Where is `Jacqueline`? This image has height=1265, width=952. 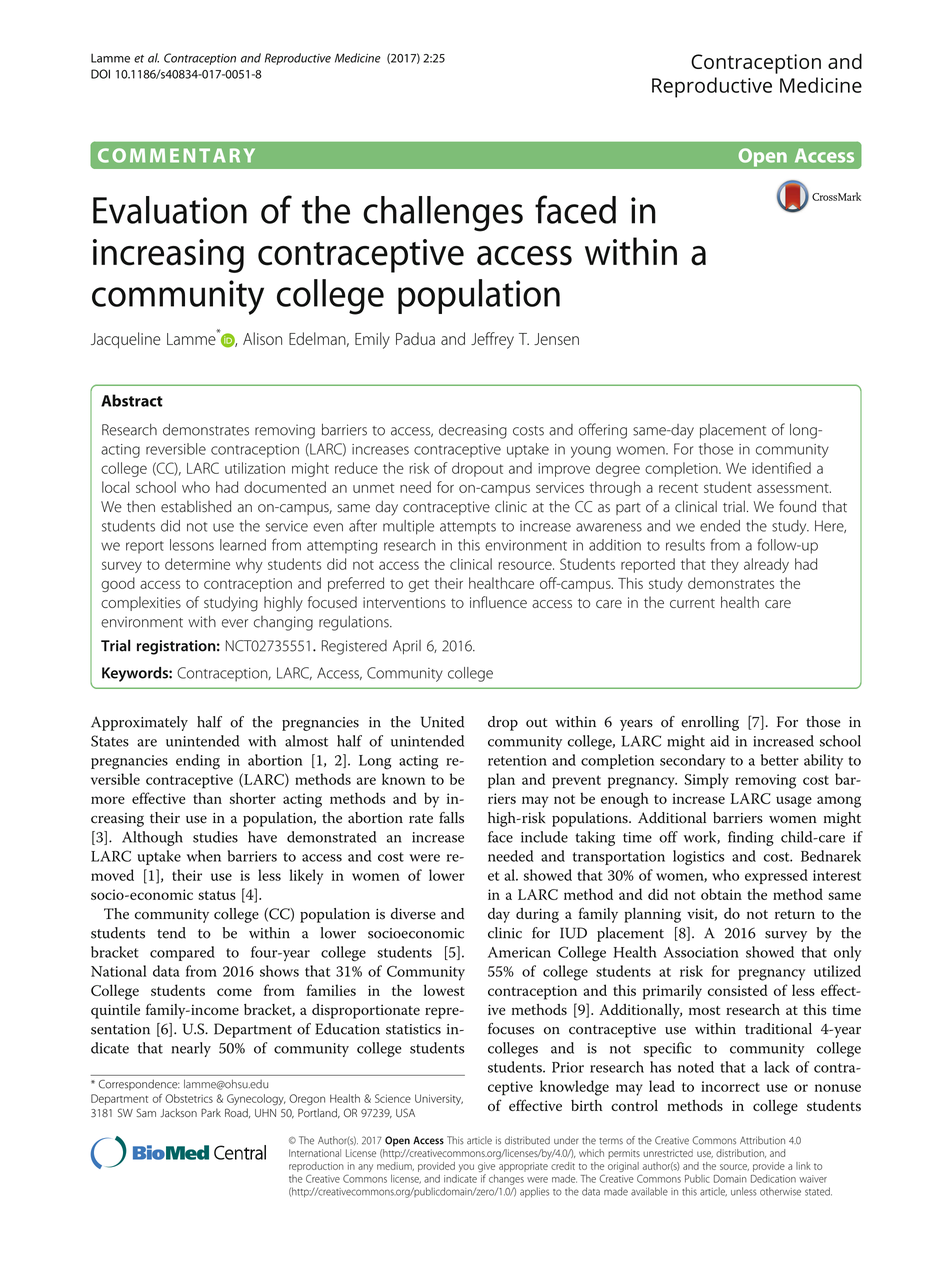 Jacqueline is located at coordinates (126, 340).
